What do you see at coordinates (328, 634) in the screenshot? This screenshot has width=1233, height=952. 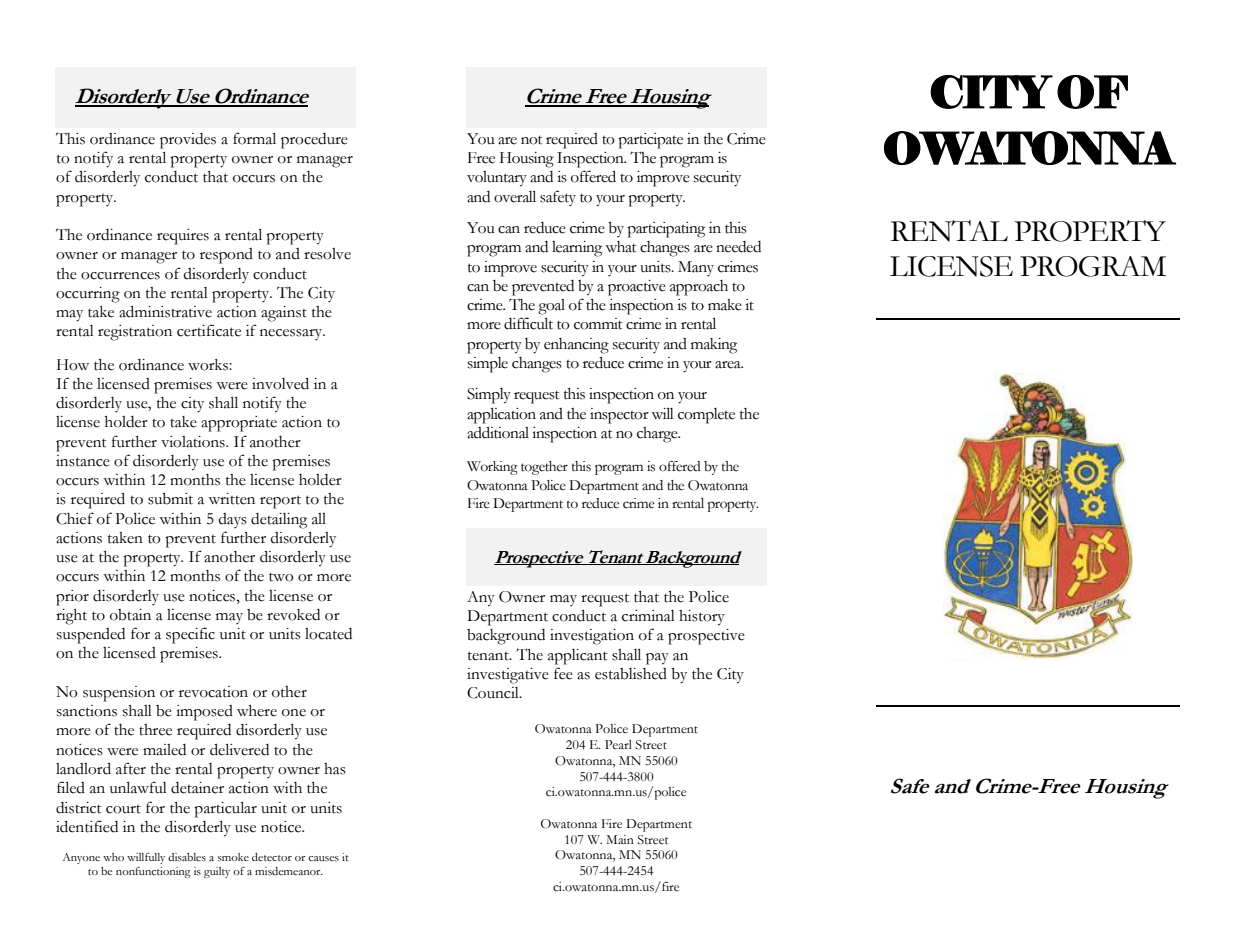 I see `located` at bounding box center [328, 634].
